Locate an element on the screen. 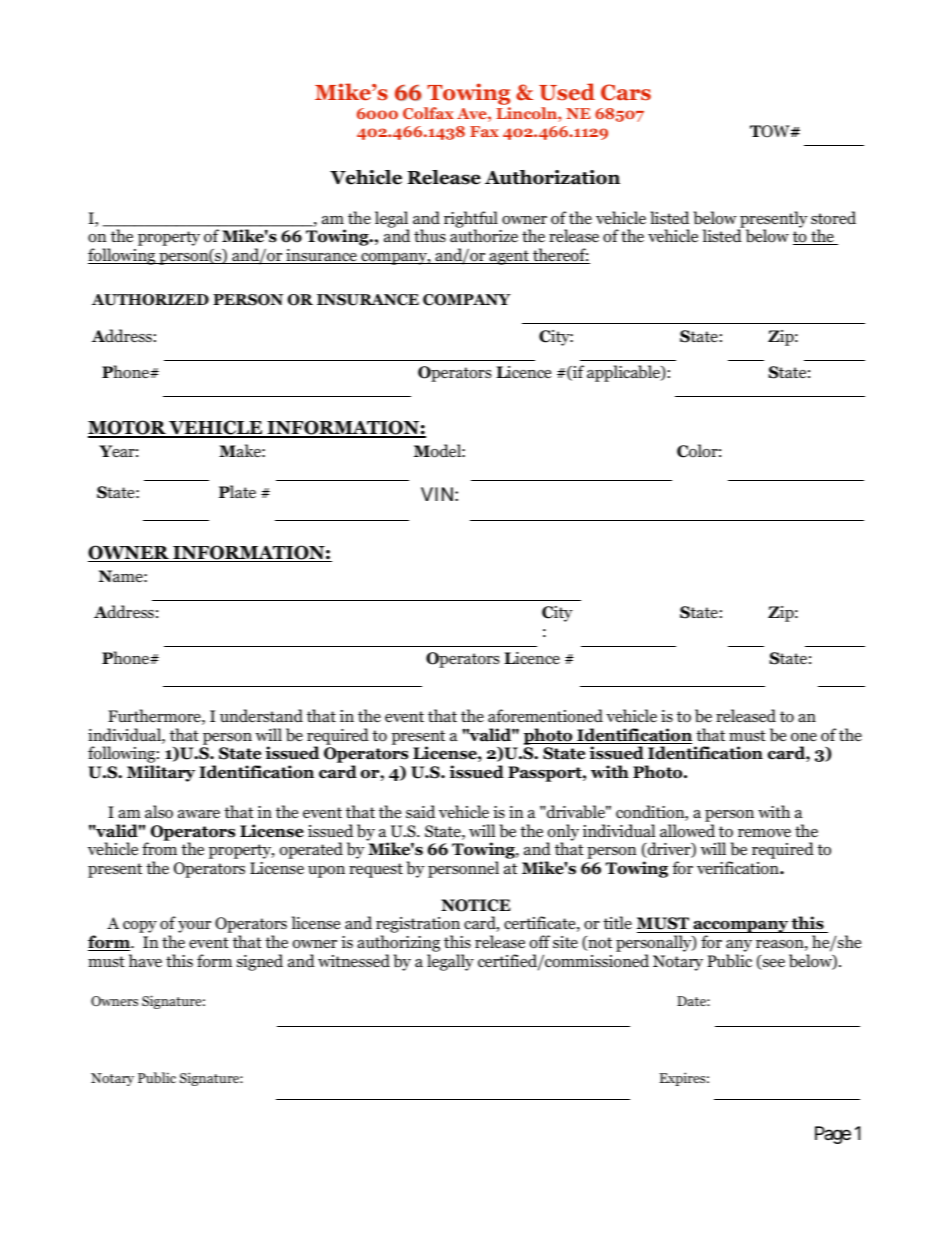 This screenshot has width=952, height=1233. verification is located at coordinates (739, 868).
